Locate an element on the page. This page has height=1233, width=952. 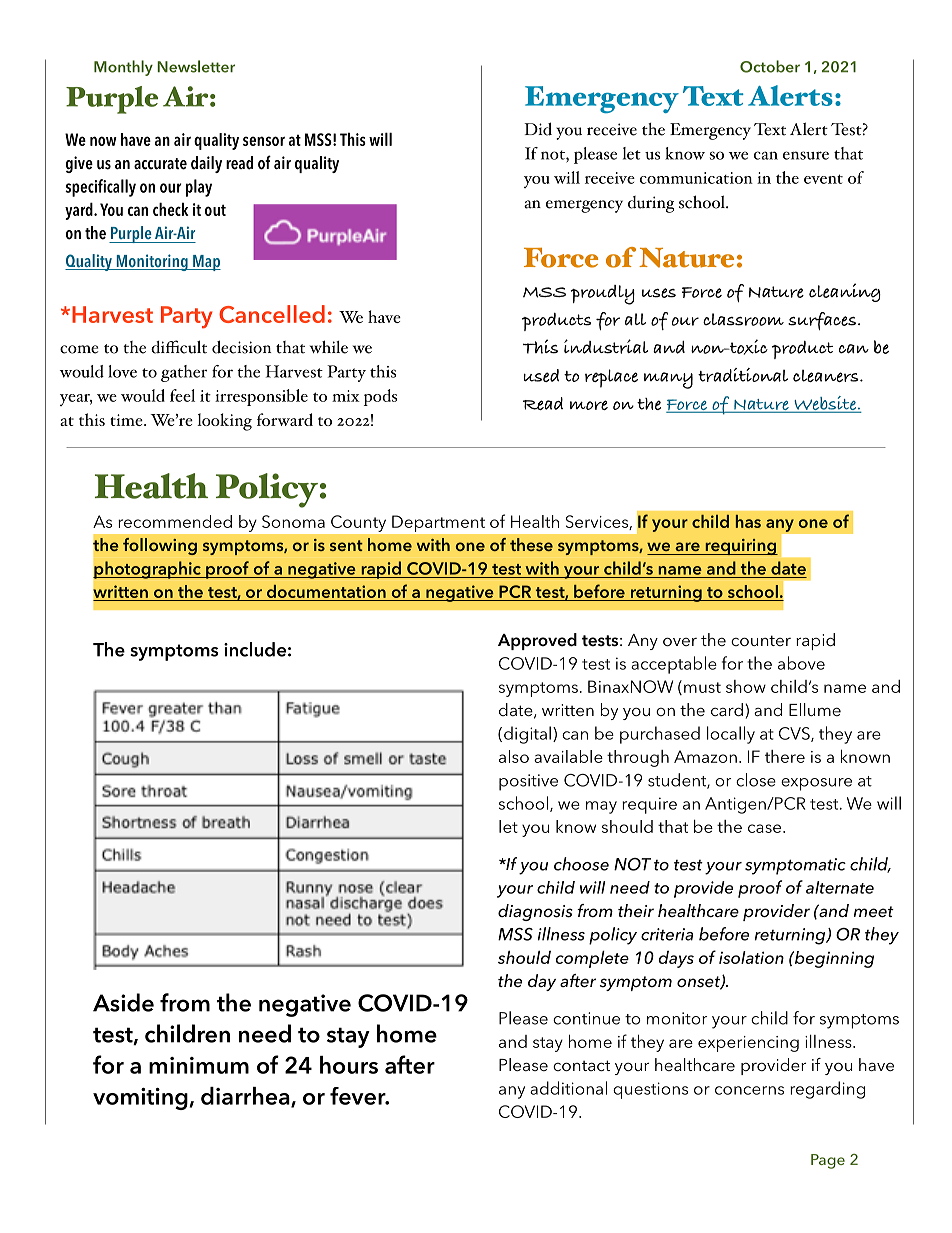
Did is located at coordinates (538, 129).
